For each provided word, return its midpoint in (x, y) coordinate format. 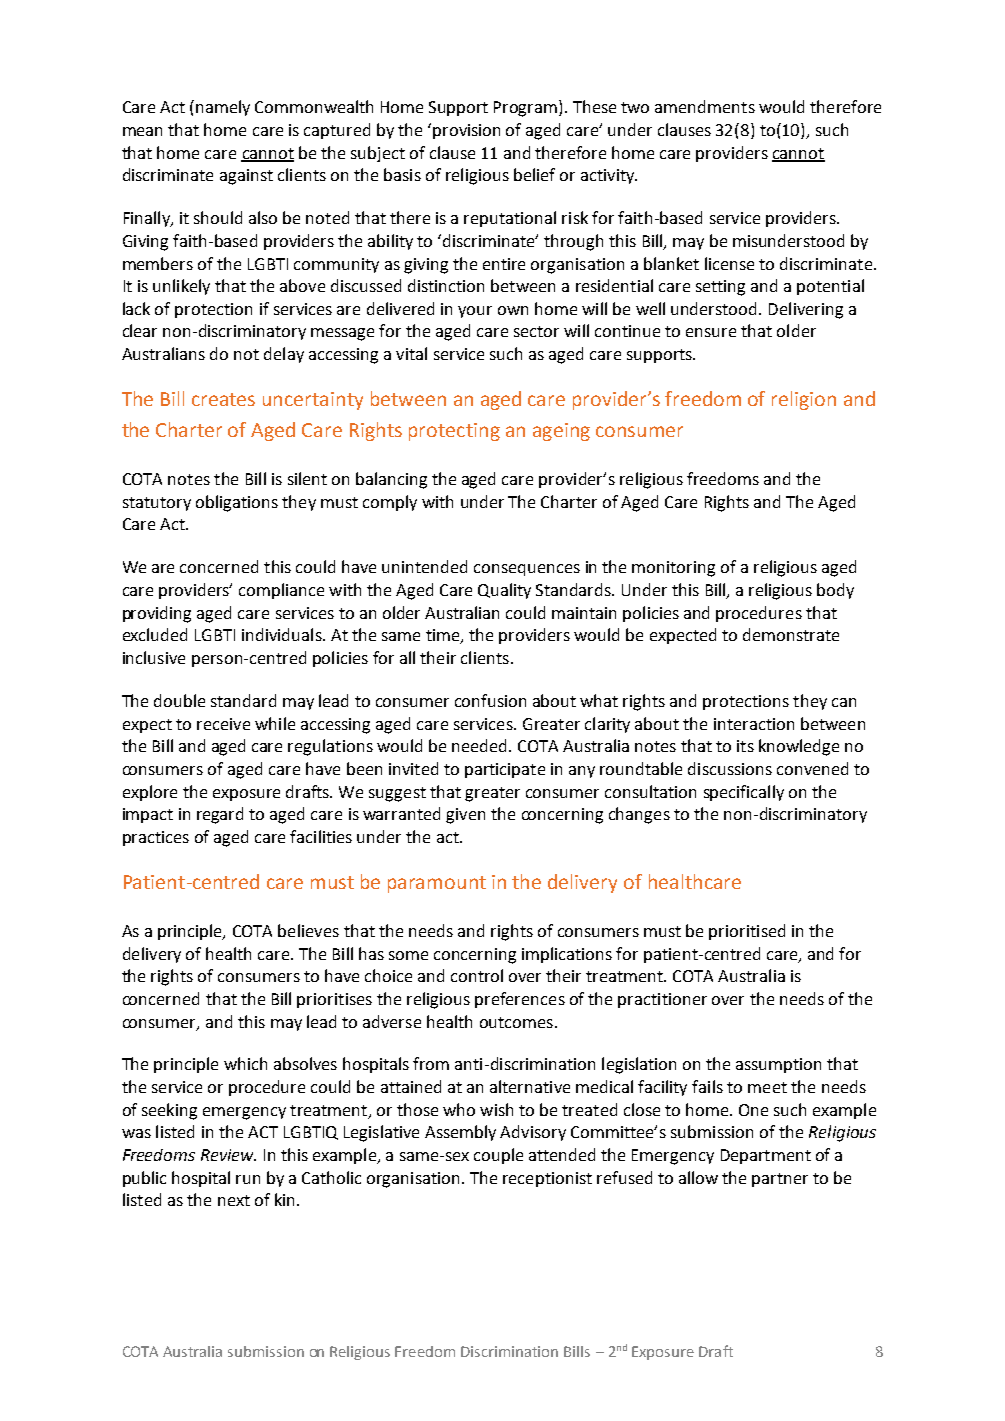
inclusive (154, 657)
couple (498, 1156)
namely (223, 108)
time (444, 636)
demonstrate (791, 634)
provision (466, 131)
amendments (705, 106)
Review (228, 1155)
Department (766, 1156)
